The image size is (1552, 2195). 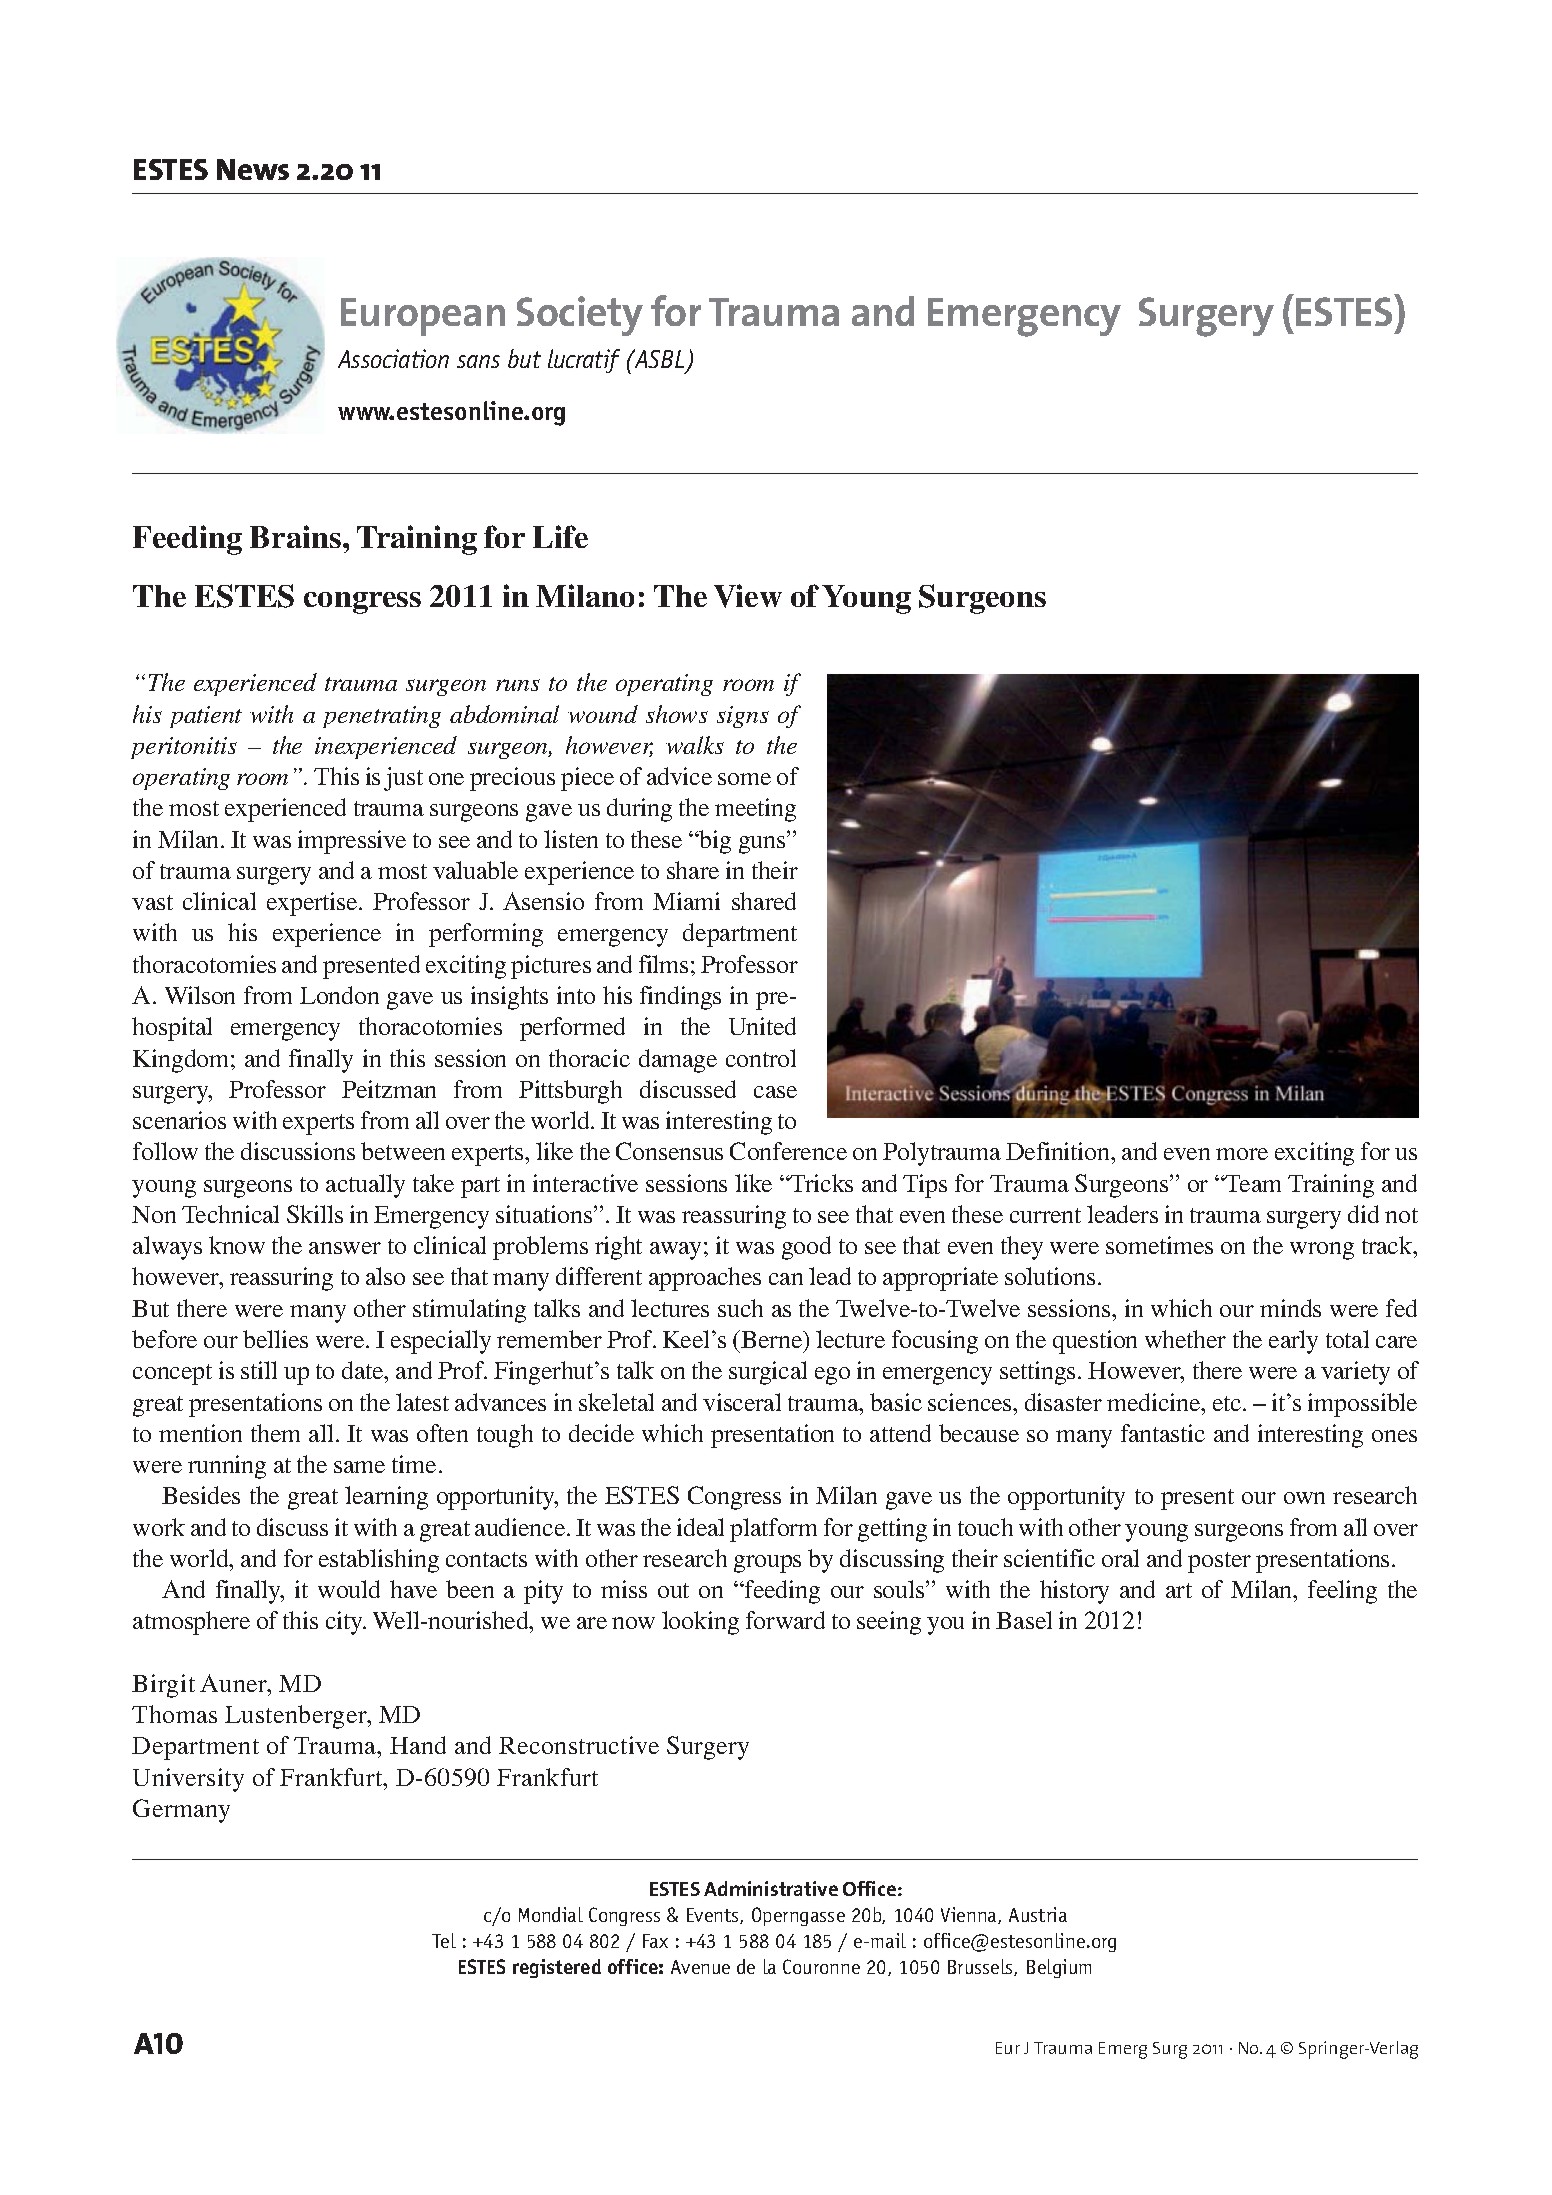 What do you see at coordinates (761, 1058) in the screenshot?
I see `control` at bounding box center [761, 1058].
